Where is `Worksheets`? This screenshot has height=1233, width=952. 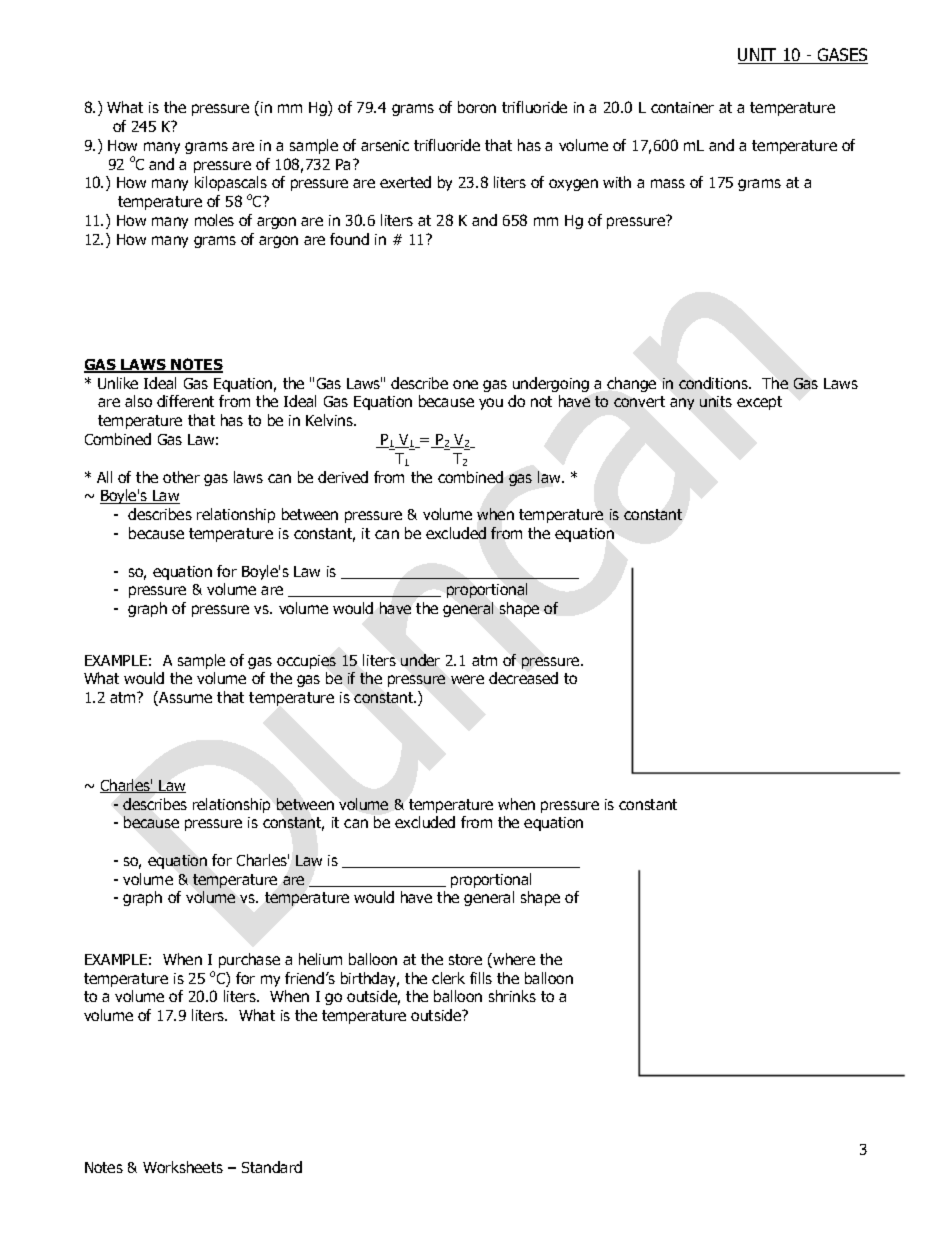 Worksheets is located at coordinates (183, 1167).
